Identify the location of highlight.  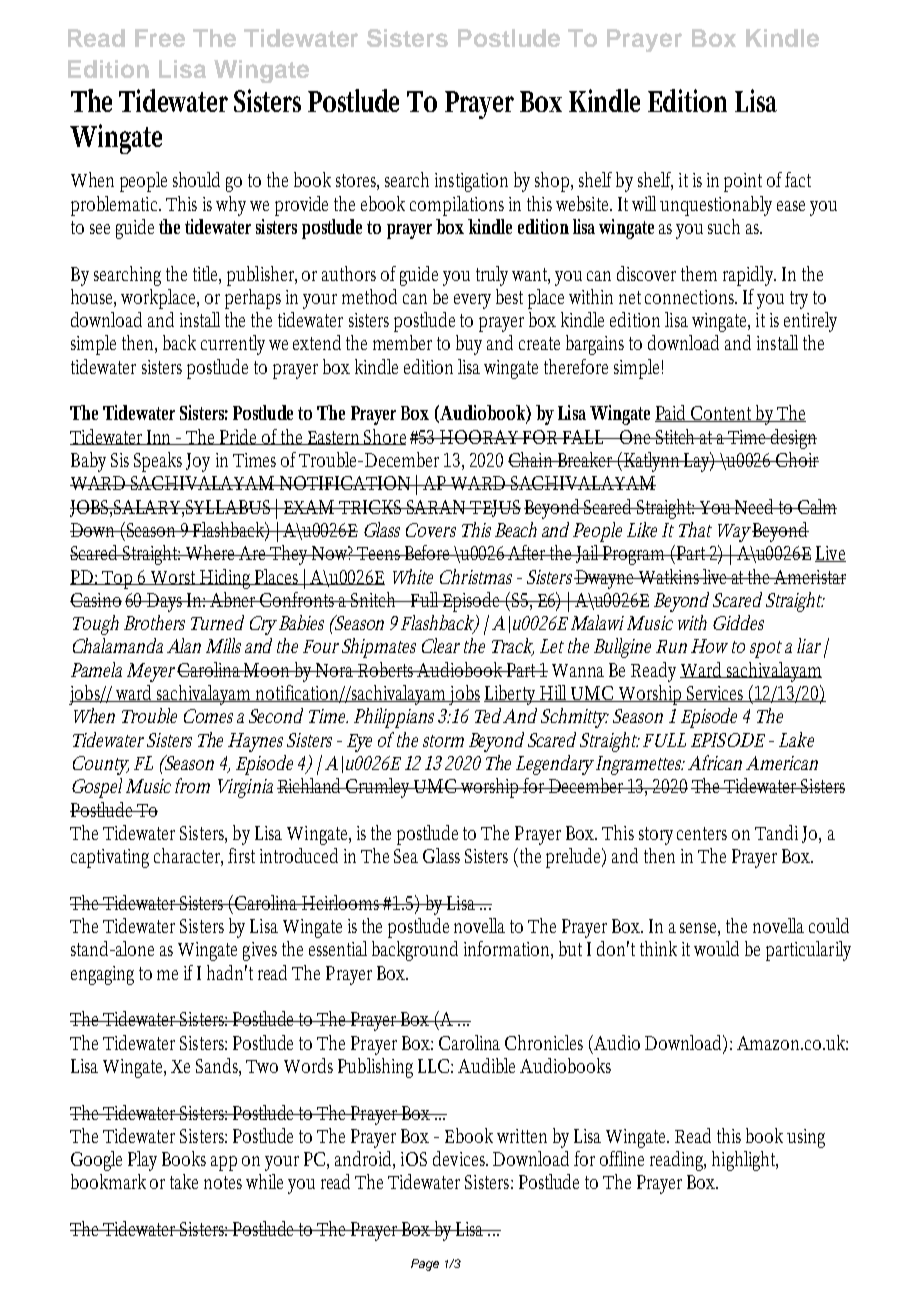
(745, 1161).
